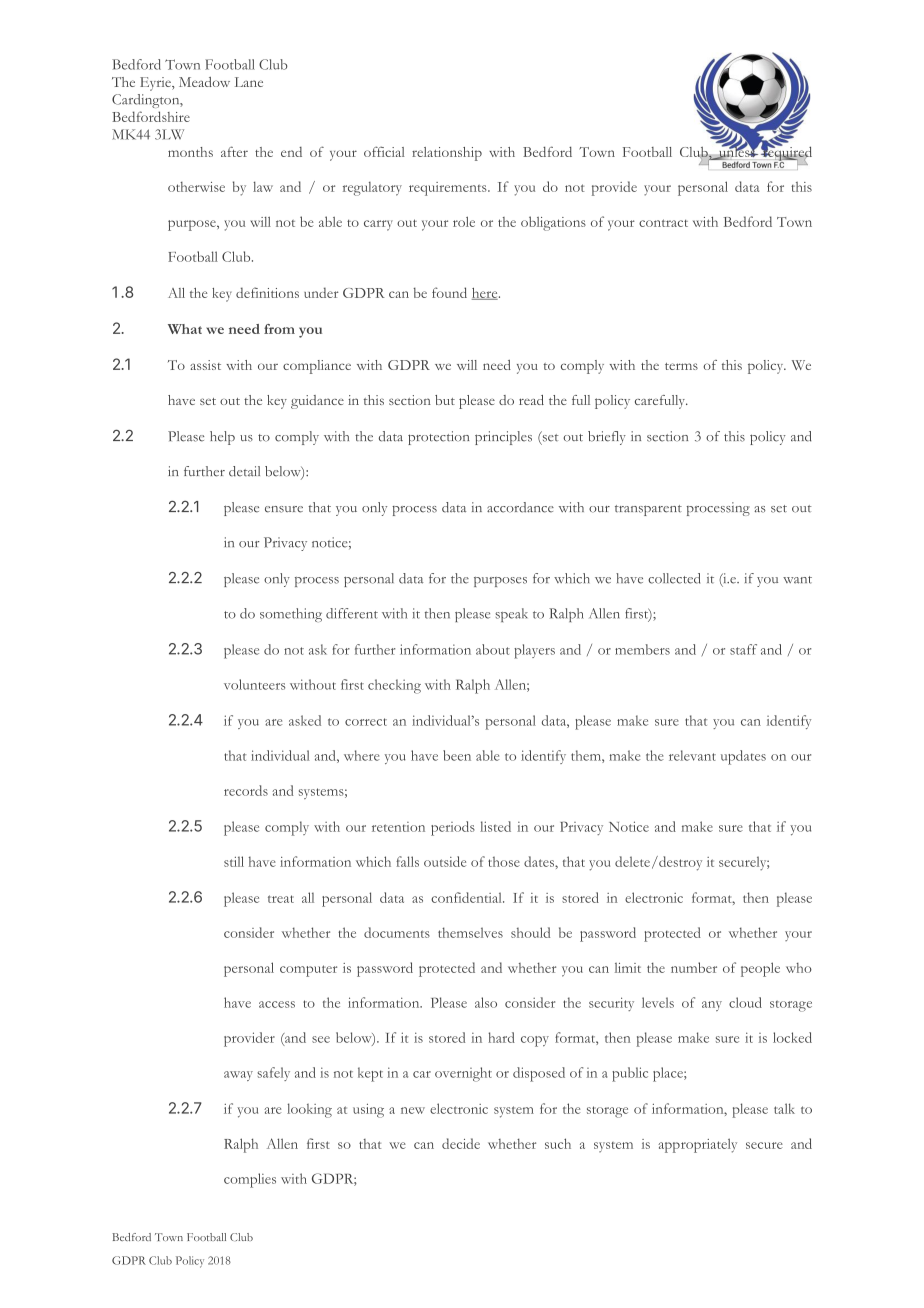 Image resolution: width=924 pixels, height=1308 pixels. Describe the element at coordinates (279, 329) in the screenshot. I see `from` at that location.
